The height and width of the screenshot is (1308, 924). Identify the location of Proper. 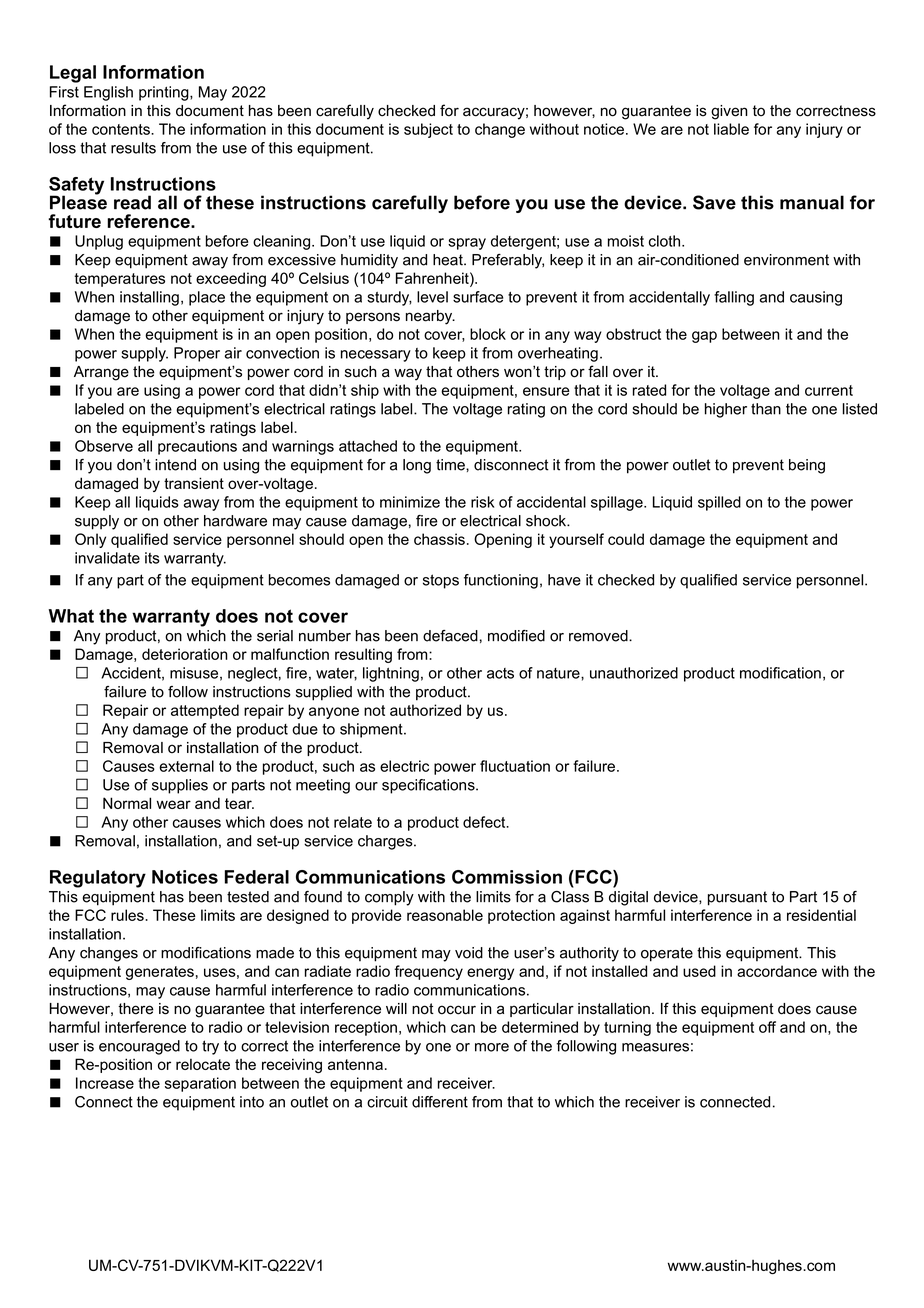
(197, 354).
